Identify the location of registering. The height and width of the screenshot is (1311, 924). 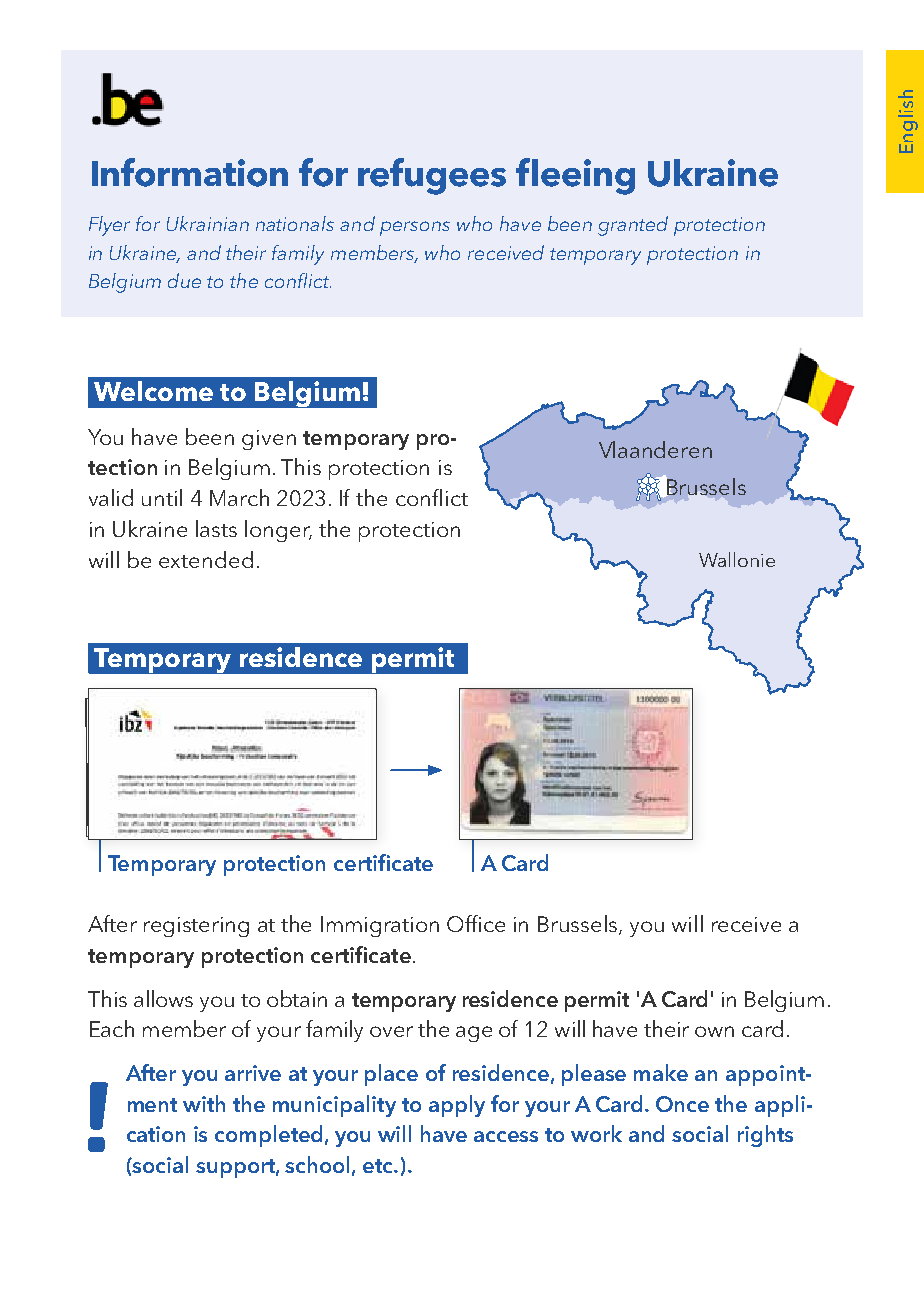
(196, 927).
